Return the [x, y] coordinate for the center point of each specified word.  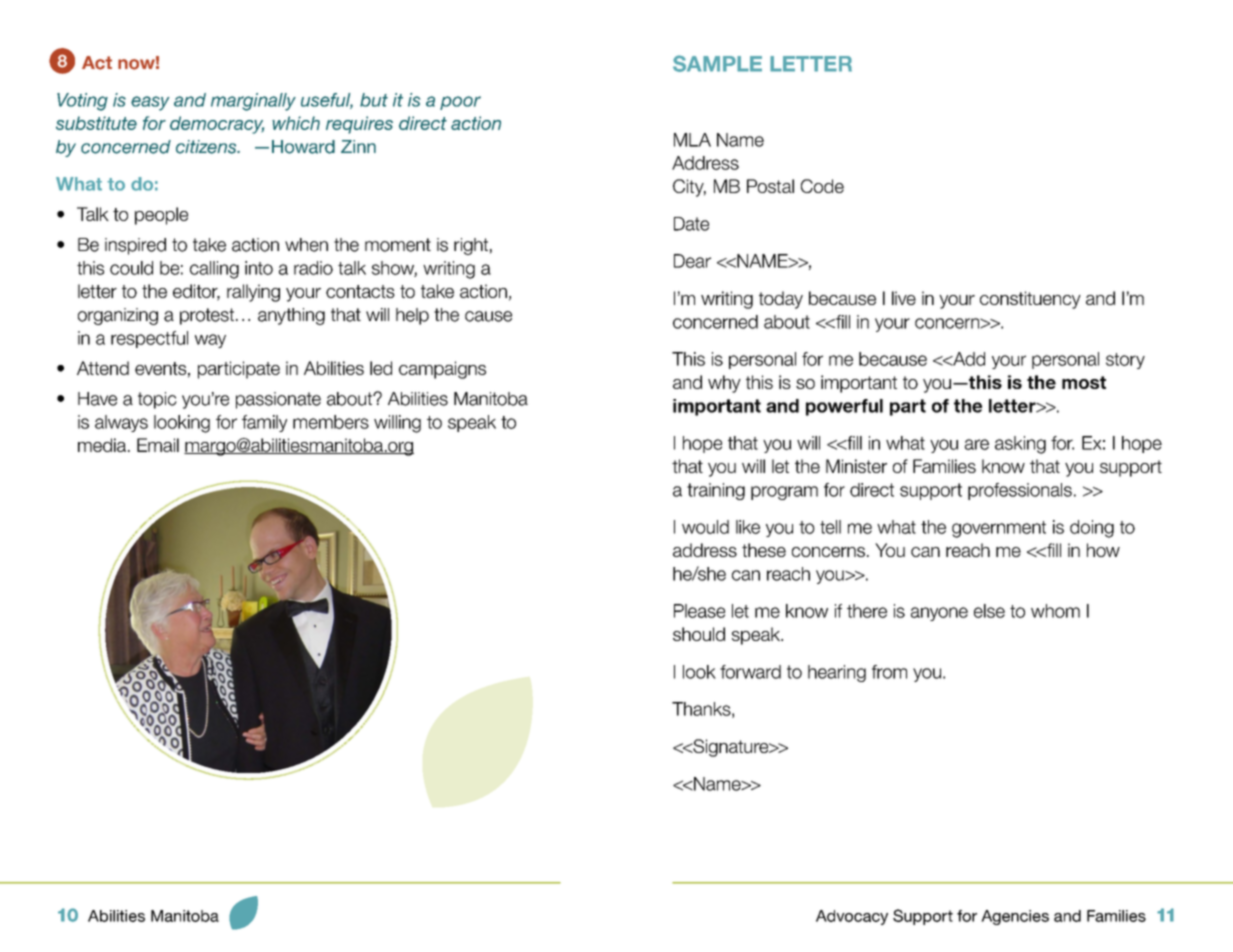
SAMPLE [717, 63]
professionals [1020, 491]
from [889, 672]
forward [750, 672]
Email [158, 445]
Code [822, 186]
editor [196, 292]
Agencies [1015, 917]
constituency [1030, 300]
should [699, 634]
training [716, 491]
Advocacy [852, 917]
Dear [692, 261]
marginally [253, 102]
